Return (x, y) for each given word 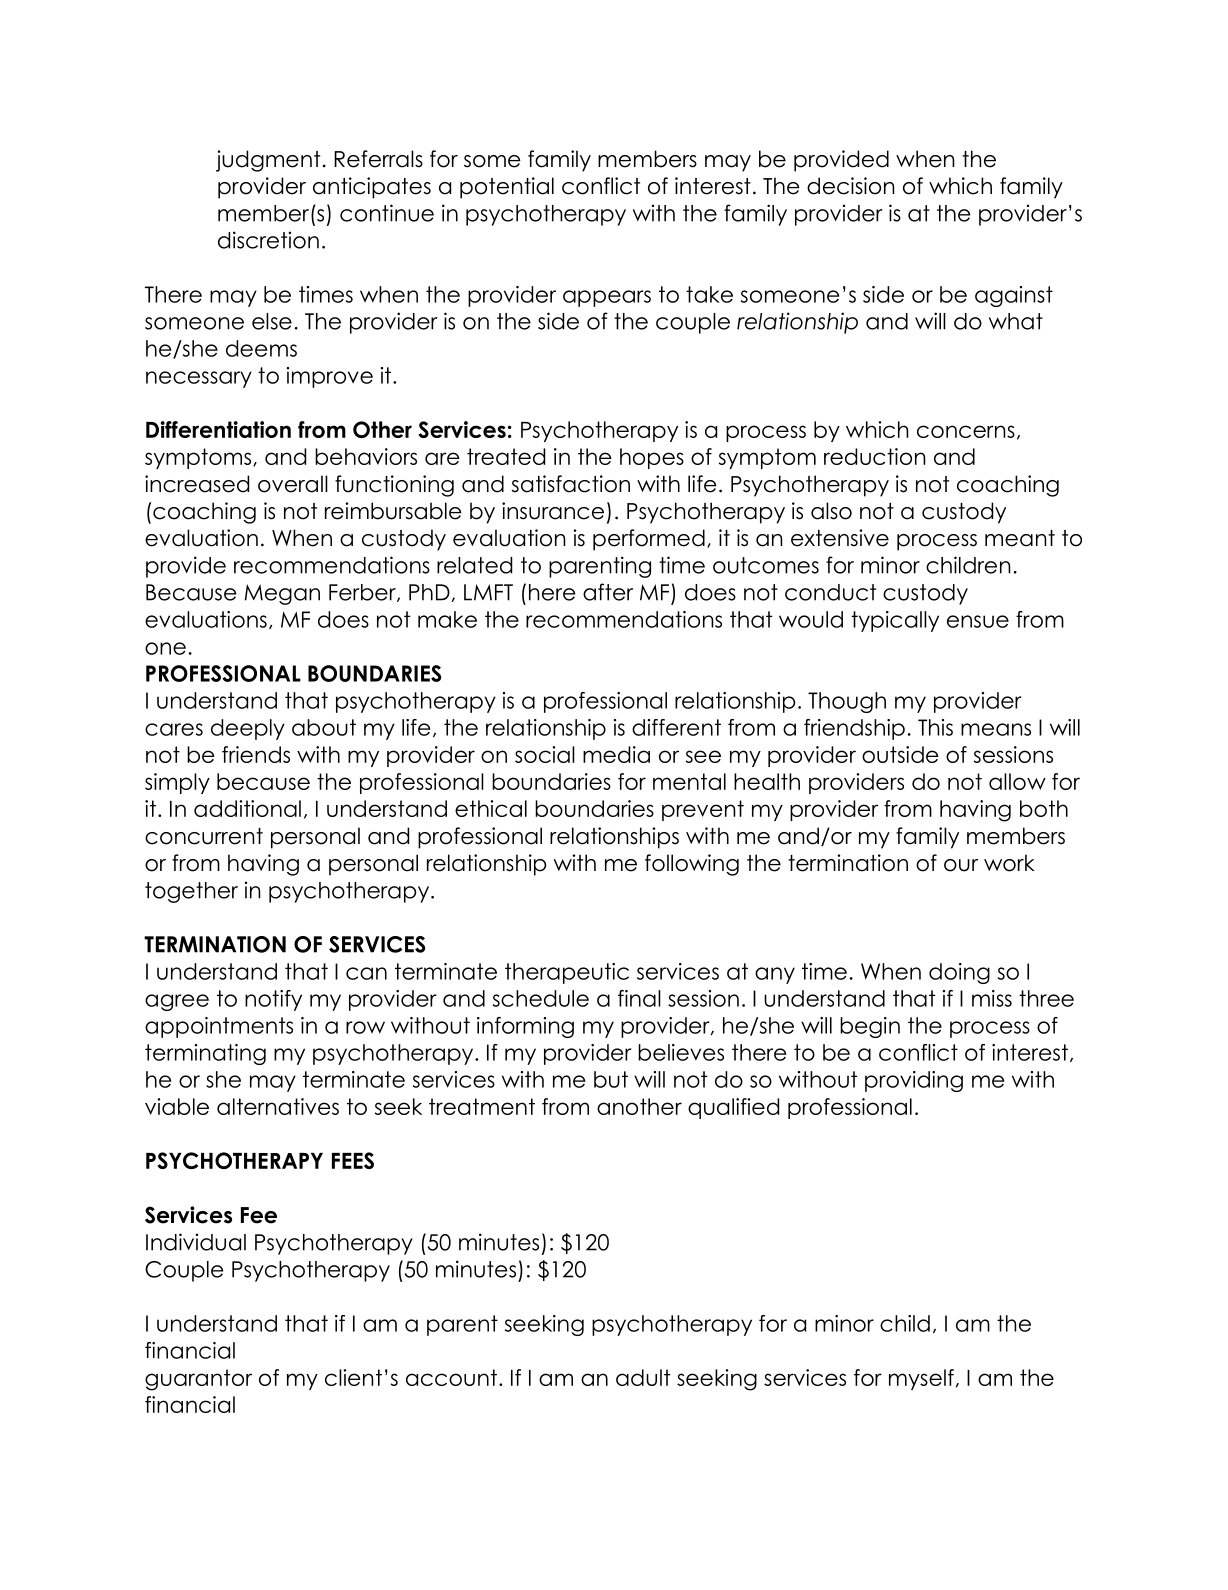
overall (293, 484)
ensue (978, 621)
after (608, 592)
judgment (268, 161)
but (611, 1079)
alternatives (278, 1106)
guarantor (198, 1380)
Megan (282, 594)
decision (851, 186)
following (692, 865)
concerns (966, 431)
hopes (652, 458)
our (961, 865)
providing (914, 1081)
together (191, 892)
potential (507, 188)
